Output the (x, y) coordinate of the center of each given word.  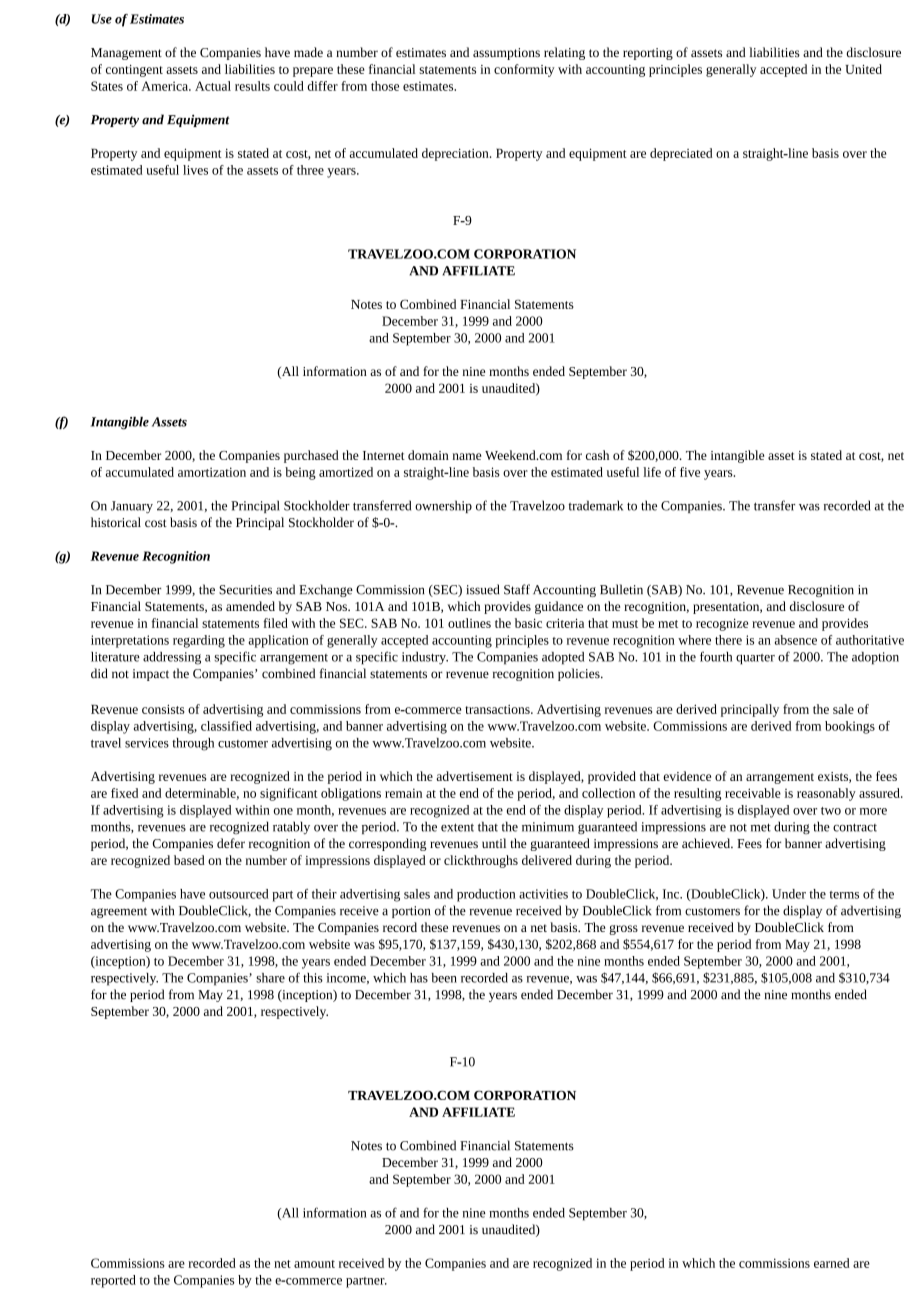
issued (483, 589)
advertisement (474, 776)
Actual (213, 86)
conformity (524, 70)
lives (195, 170)
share (270, 978)
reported (113, 1281)
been (444, 978)
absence (796, 640)
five (690, 472)
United (863, 69)
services (147, 743)
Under (789, 894)
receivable (753, 793)
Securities (245, 590)
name (467, 456)
